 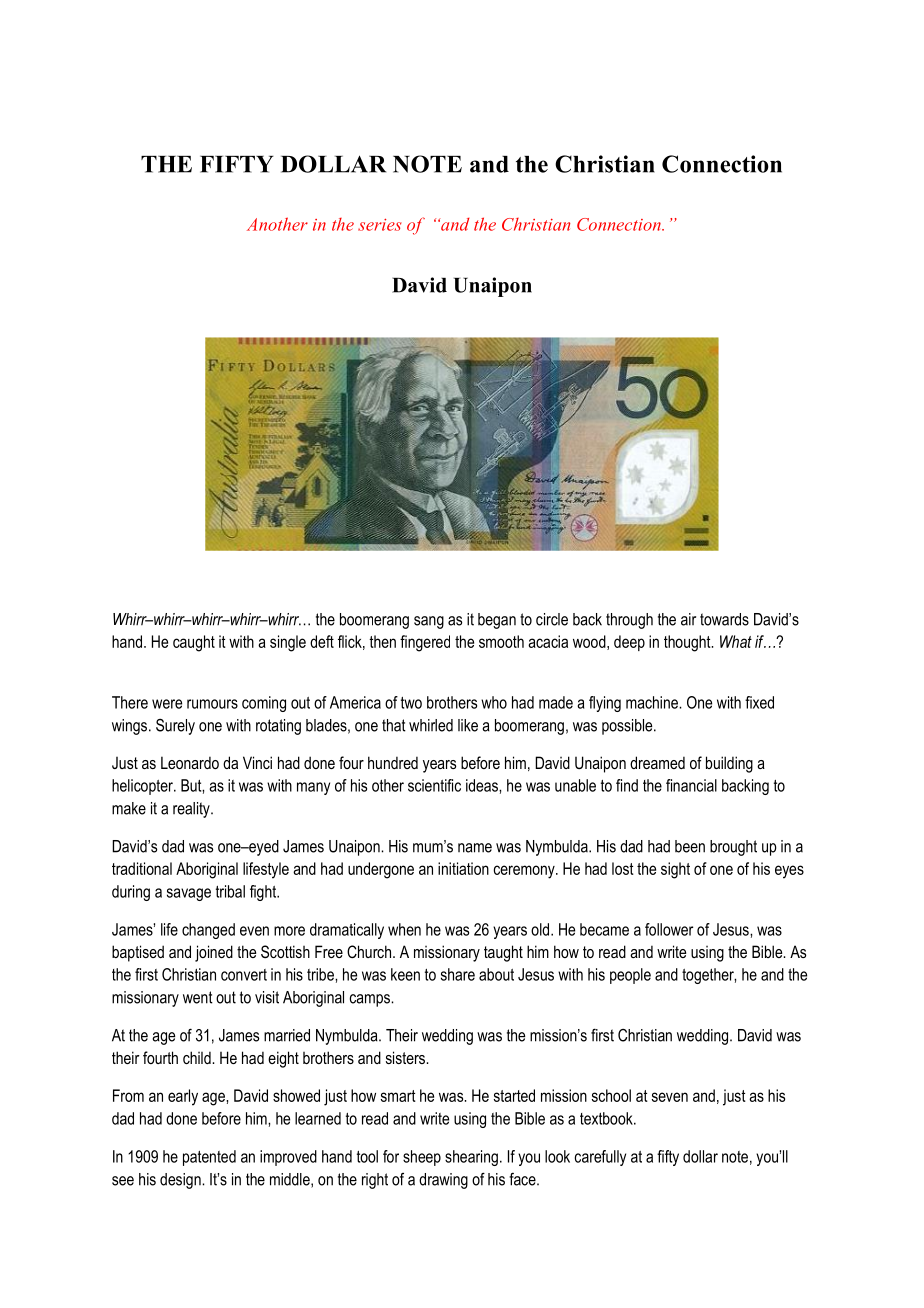 What do you see at coordinates (688, 619) in the screenshot?
I see `air` at bounding box center [688, 619].
